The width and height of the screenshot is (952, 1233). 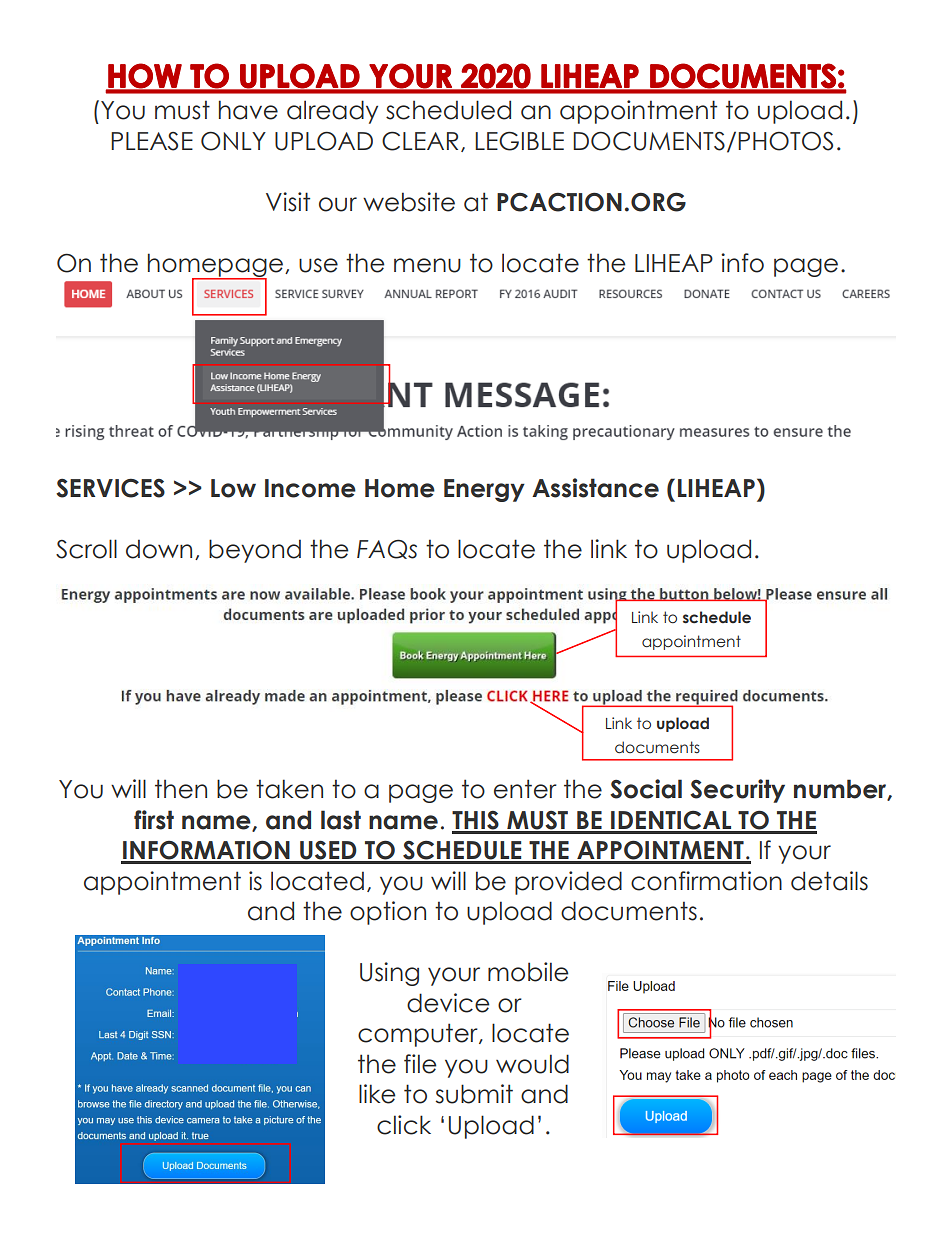 I want to click on CLEAR, so click(x=420, y=141).
